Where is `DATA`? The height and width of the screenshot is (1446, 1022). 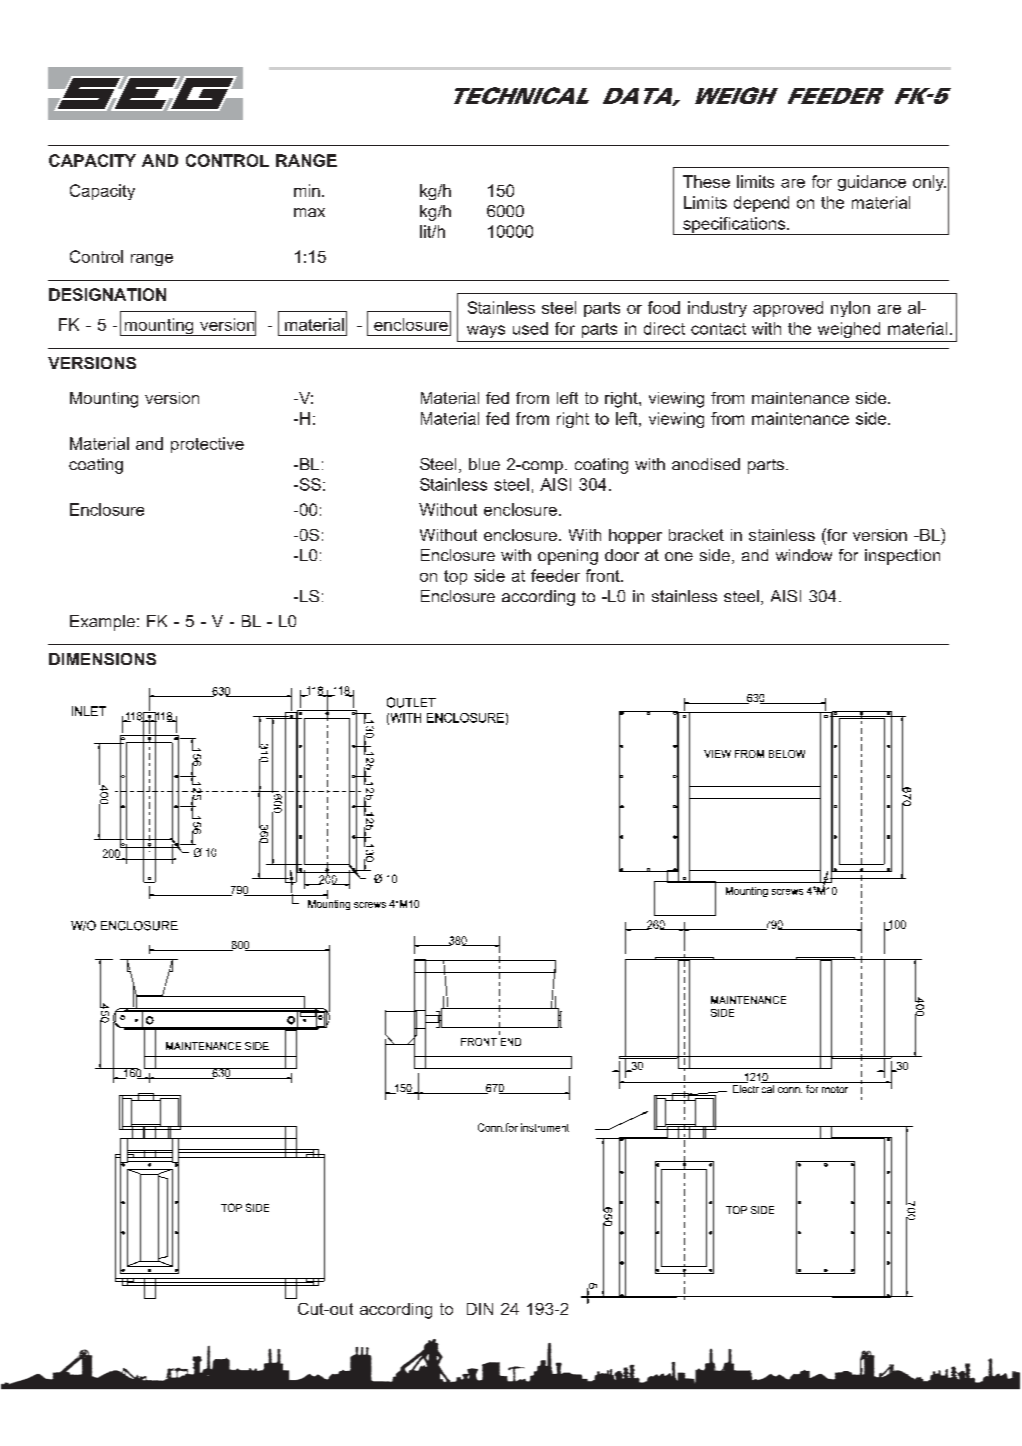
DATA is located at coordinates (638, 97).
